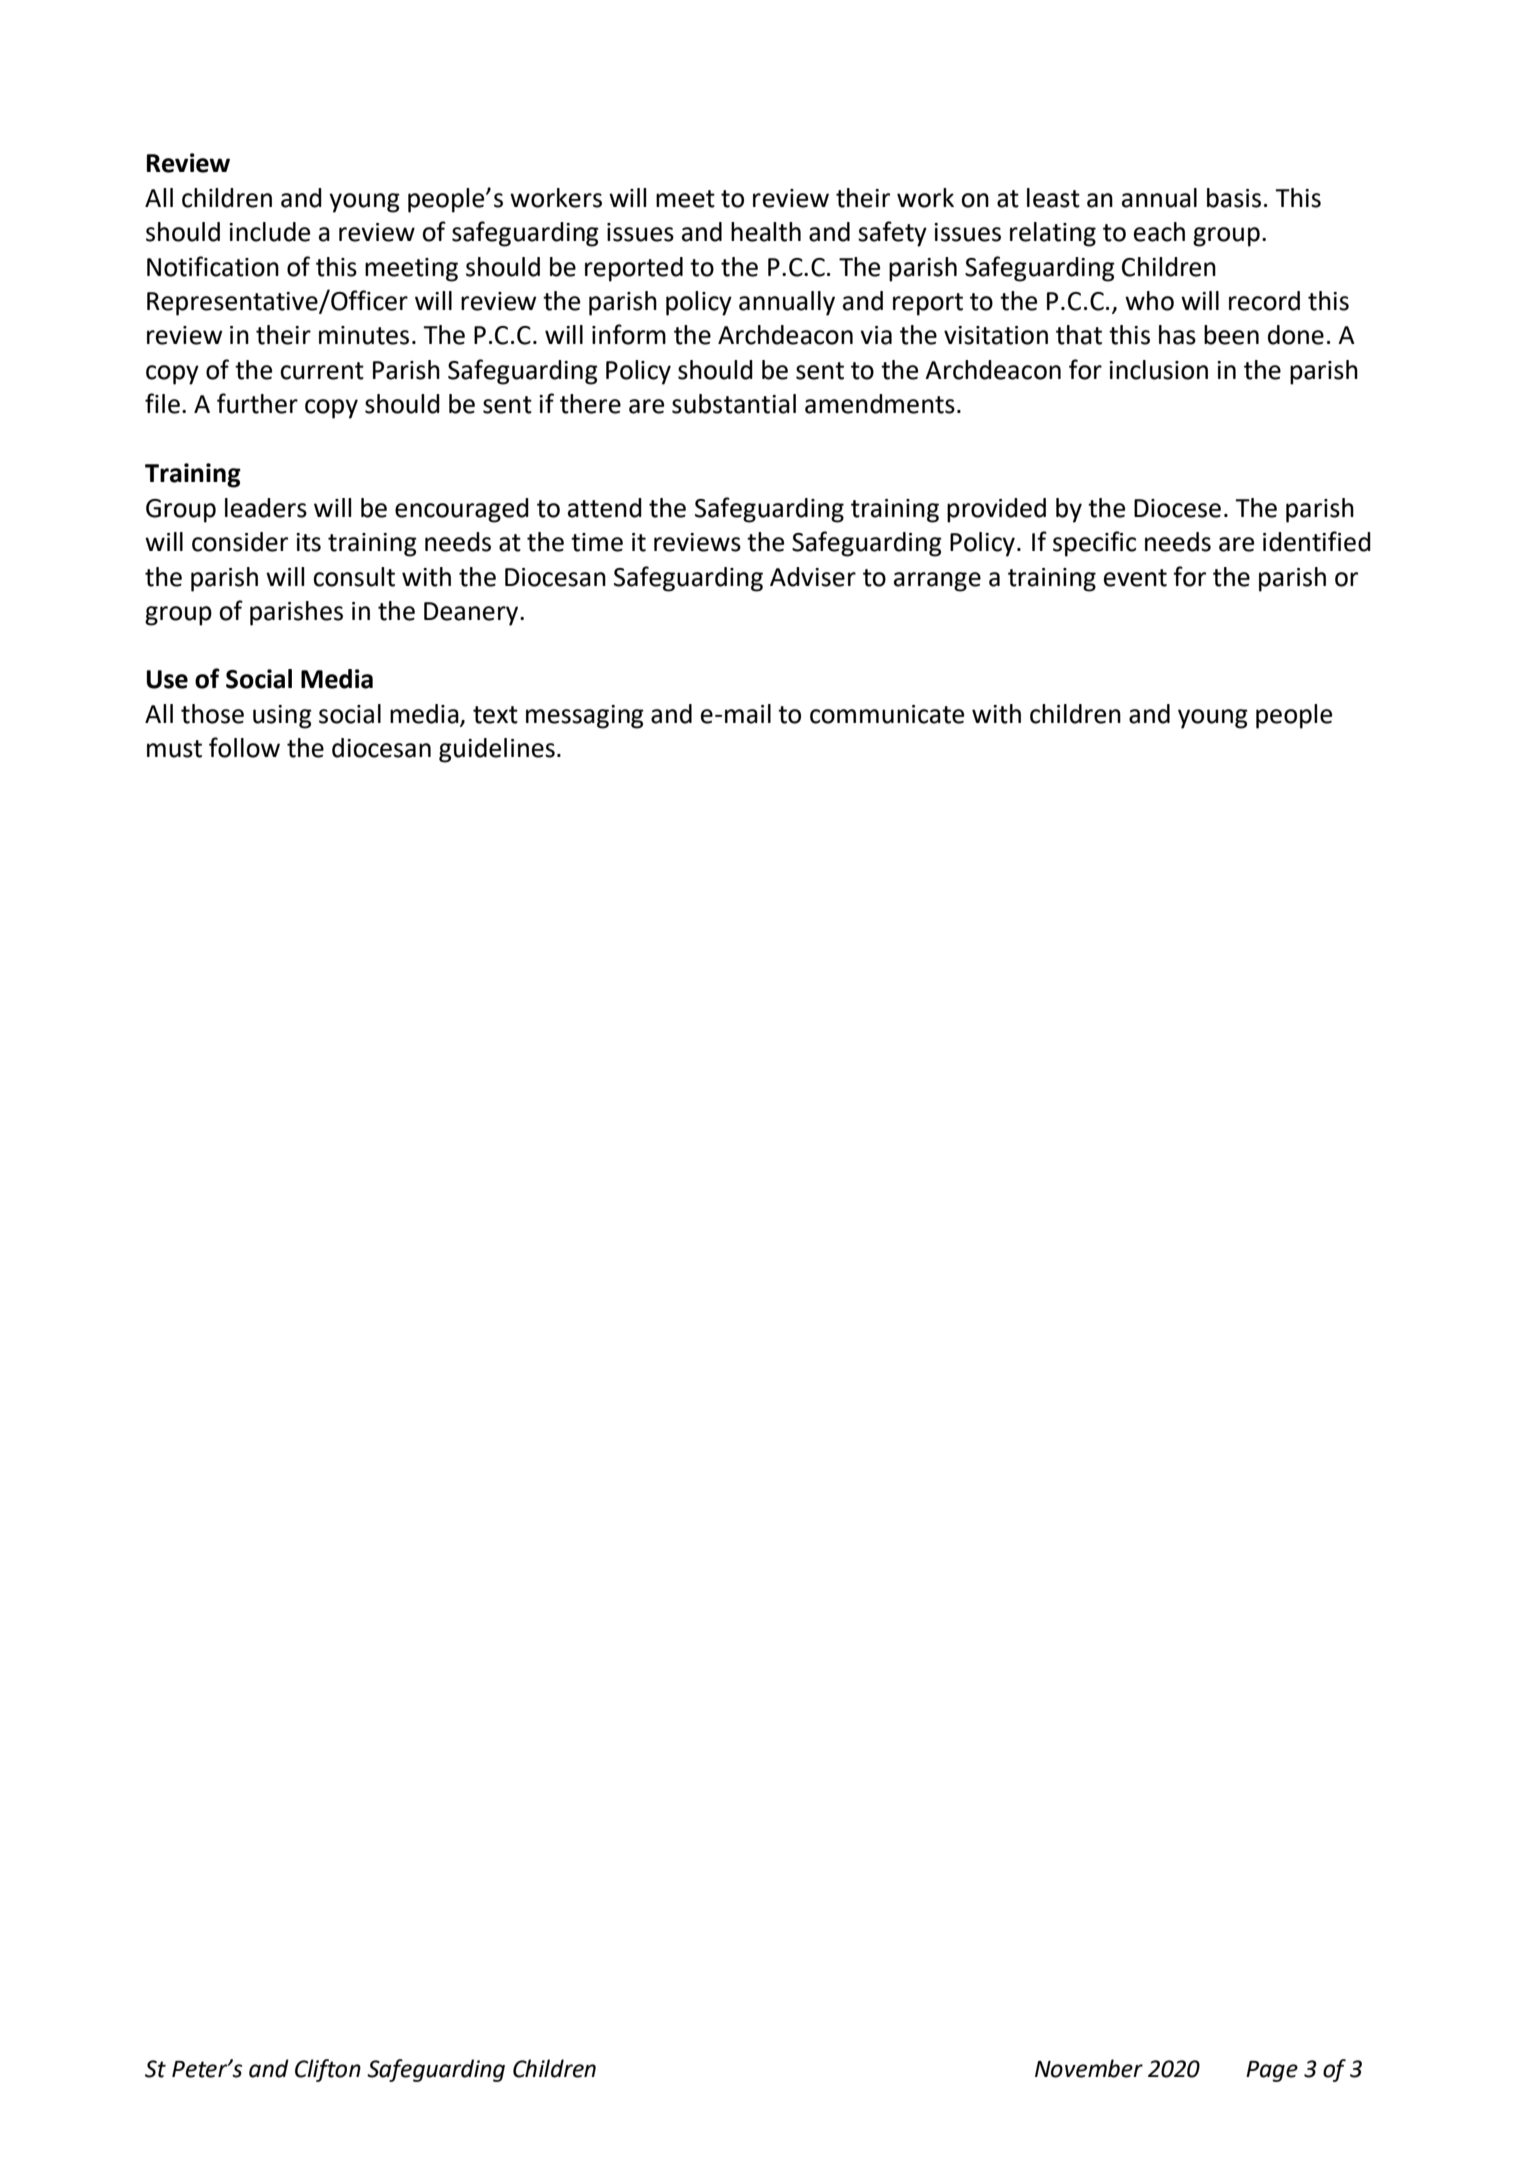 The image size is (1525, 2157). I want to click on Page, so click(1272, 2071).
